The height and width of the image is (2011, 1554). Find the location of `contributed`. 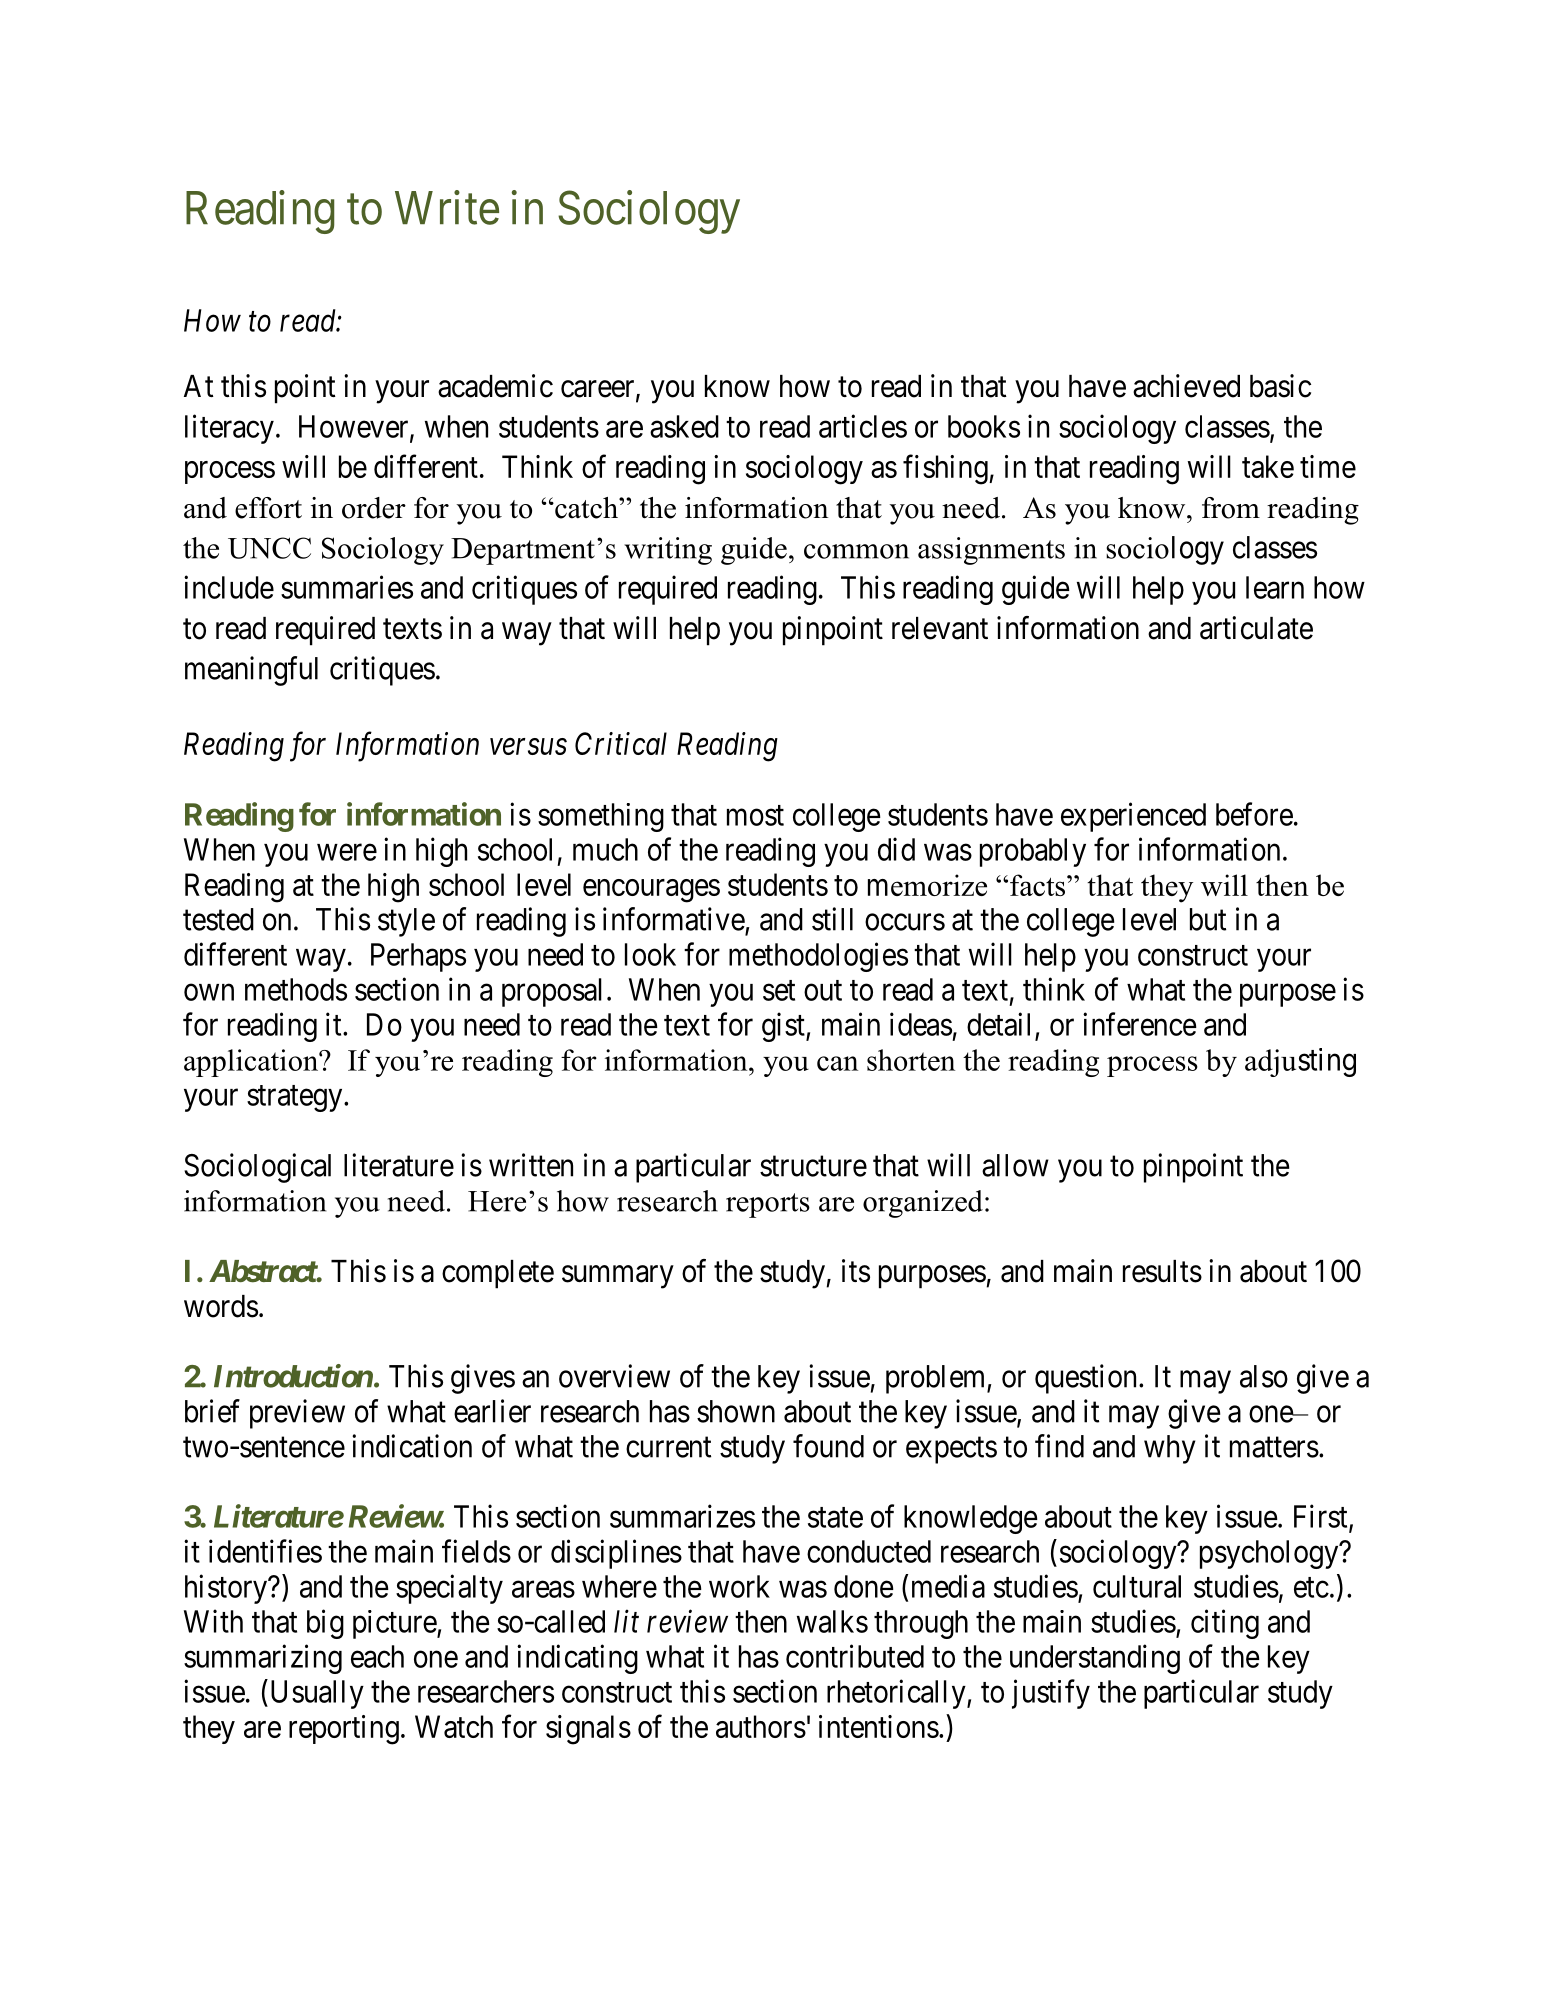

contributed is located at coordinates (855, 1656).
